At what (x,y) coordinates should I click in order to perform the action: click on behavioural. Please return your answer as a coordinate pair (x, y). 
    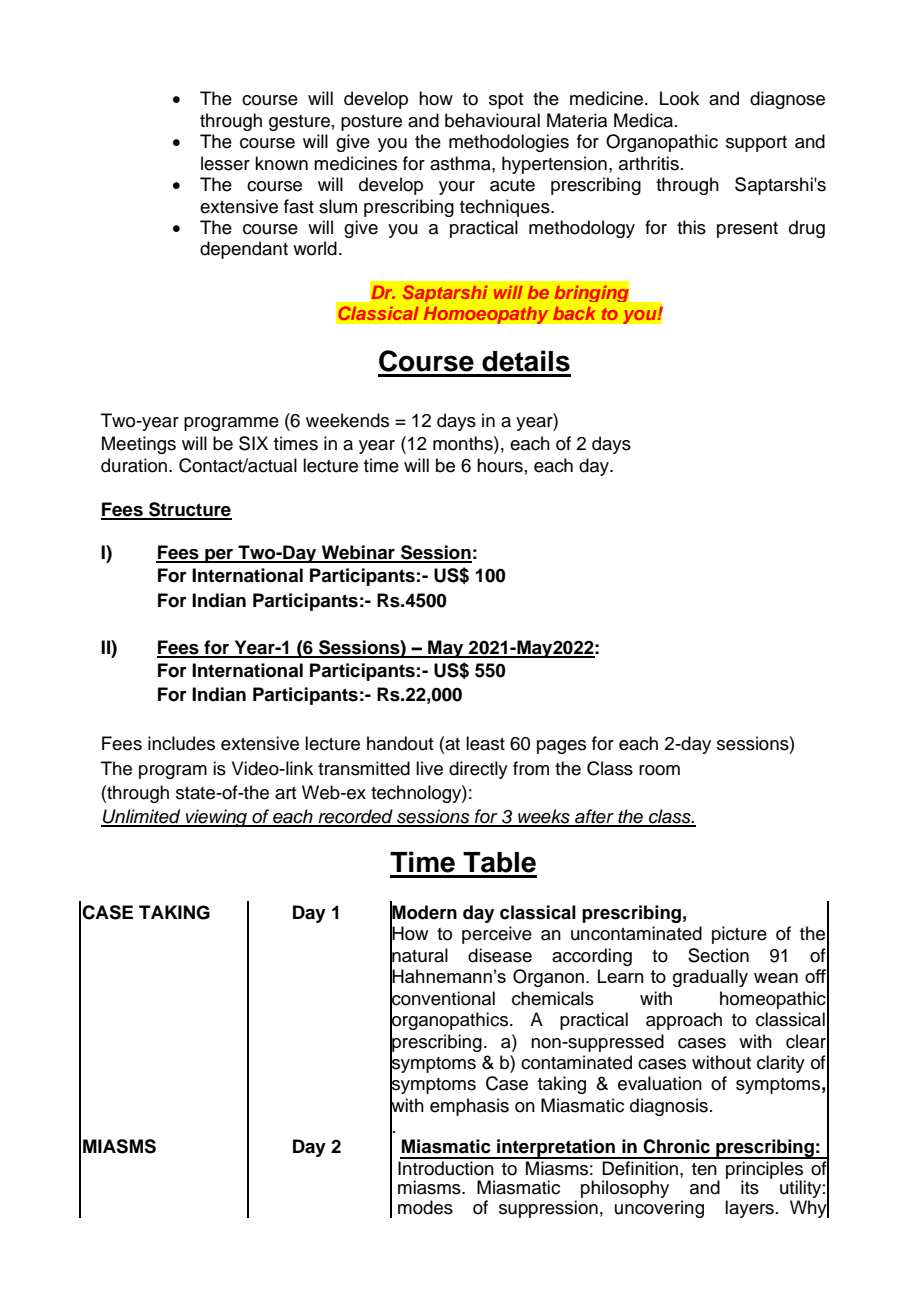
    Looking at the image, I should click on (492, 120).
